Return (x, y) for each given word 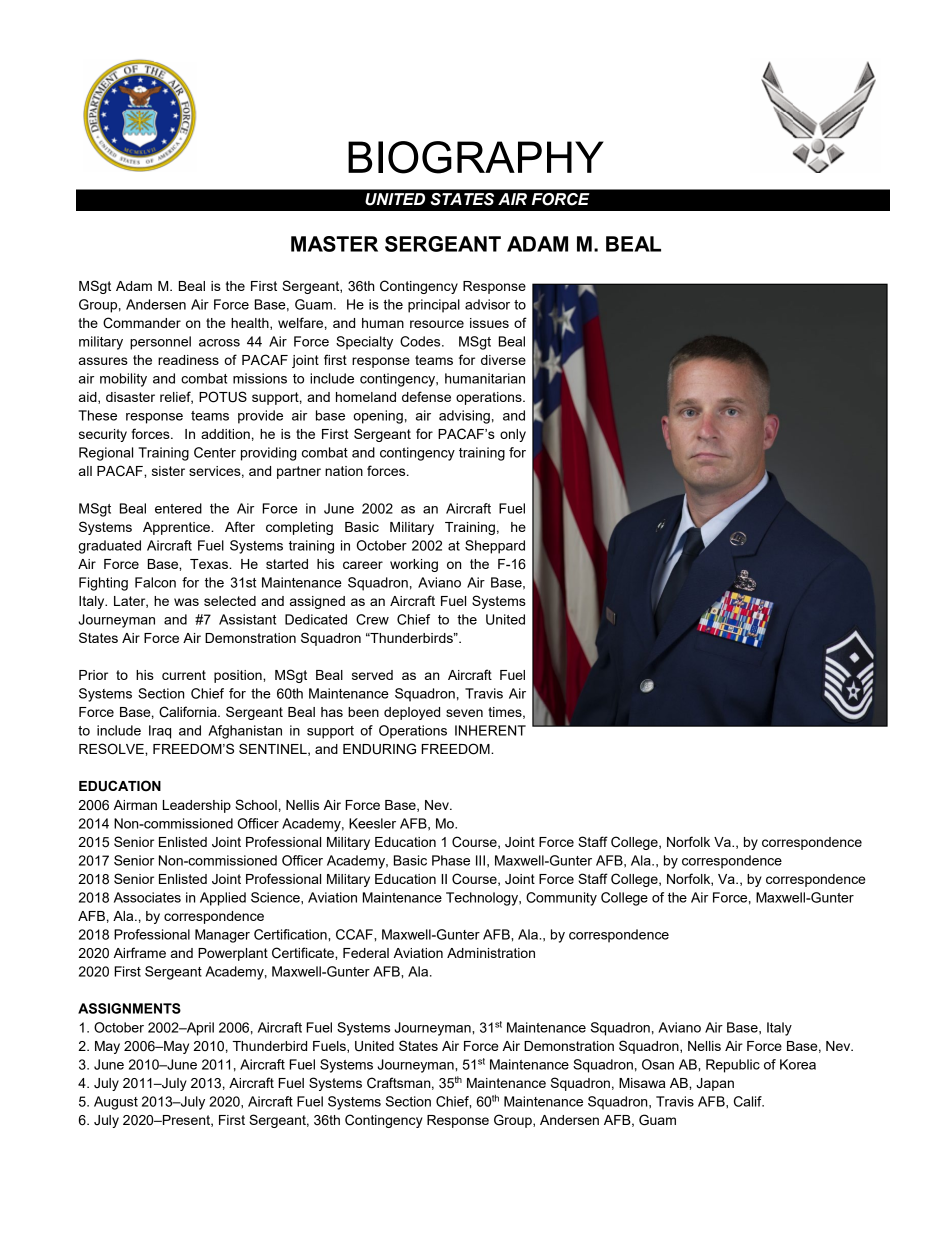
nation (344, 471)
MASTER (334, 244)
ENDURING (379, 749)
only (513, 435)
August (116, 1103)
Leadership (197, 806)
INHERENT (490, 730)
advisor (487, 304)
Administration (491, 953)
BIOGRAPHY (476, 157)
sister (168, 471)
